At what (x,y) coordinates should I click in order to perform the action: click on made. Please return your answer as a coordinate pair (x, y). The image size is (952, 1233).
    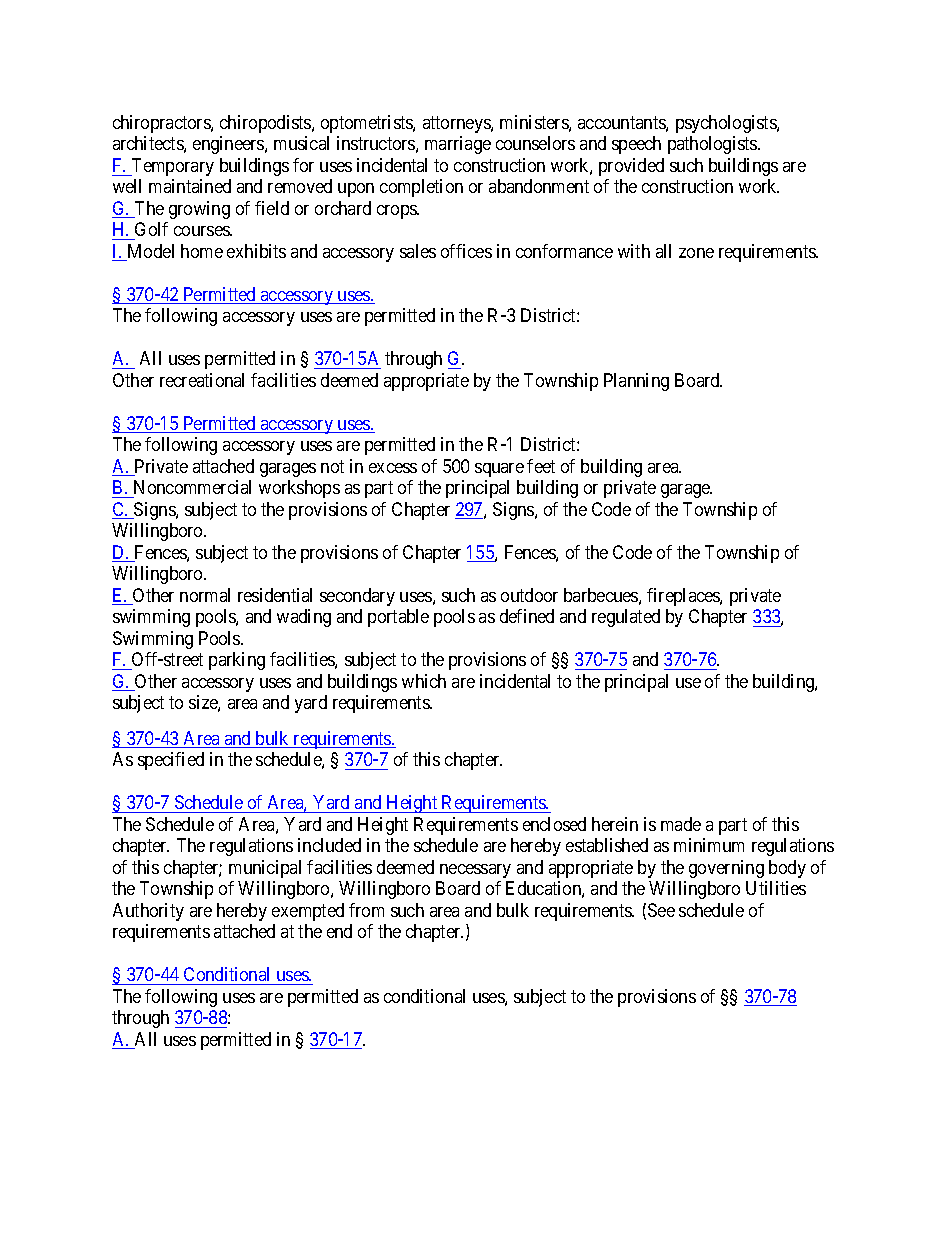
    Looking at the image, I should click on (681, 824).
